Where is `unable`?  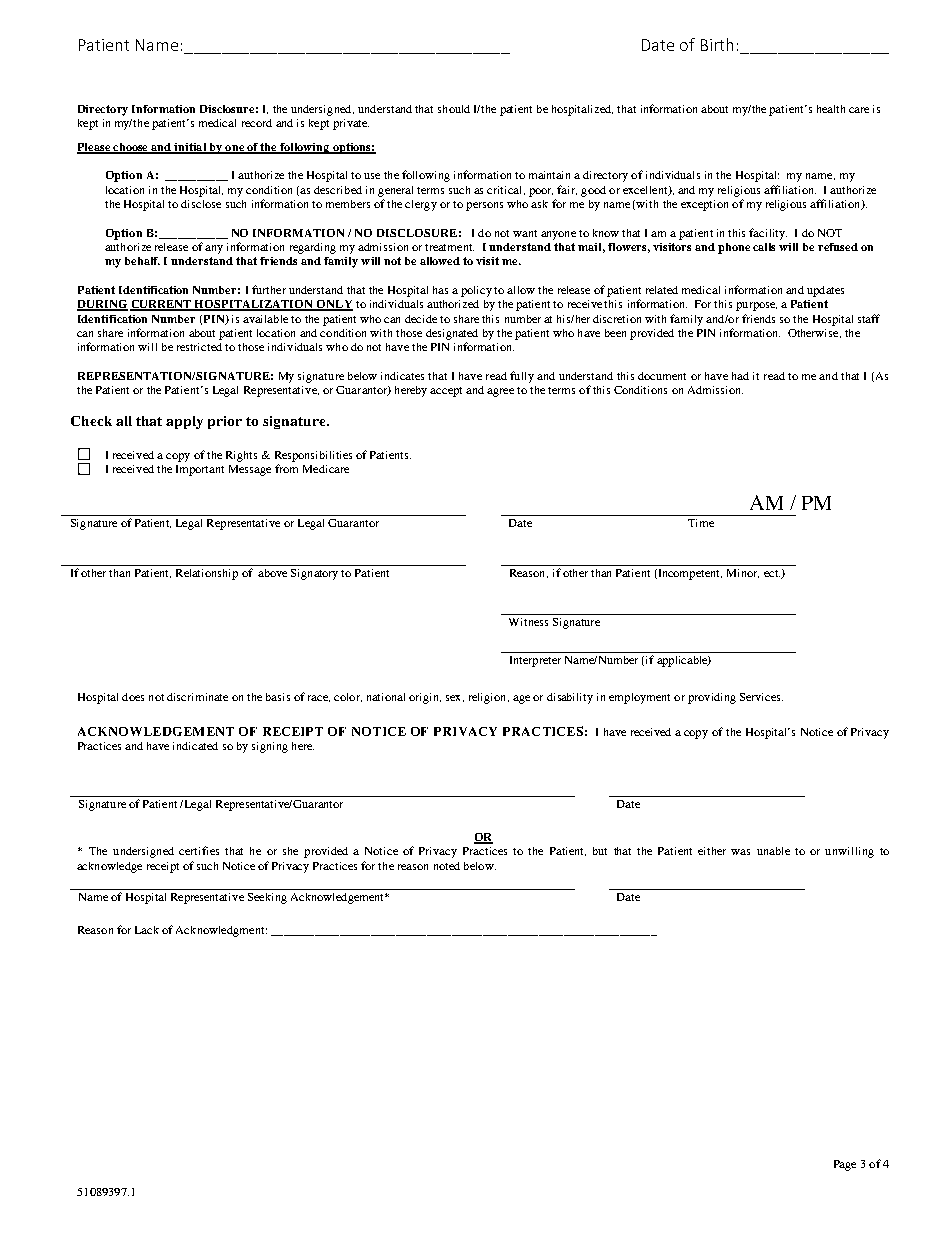
unable is located at coordinates (773, 851).
